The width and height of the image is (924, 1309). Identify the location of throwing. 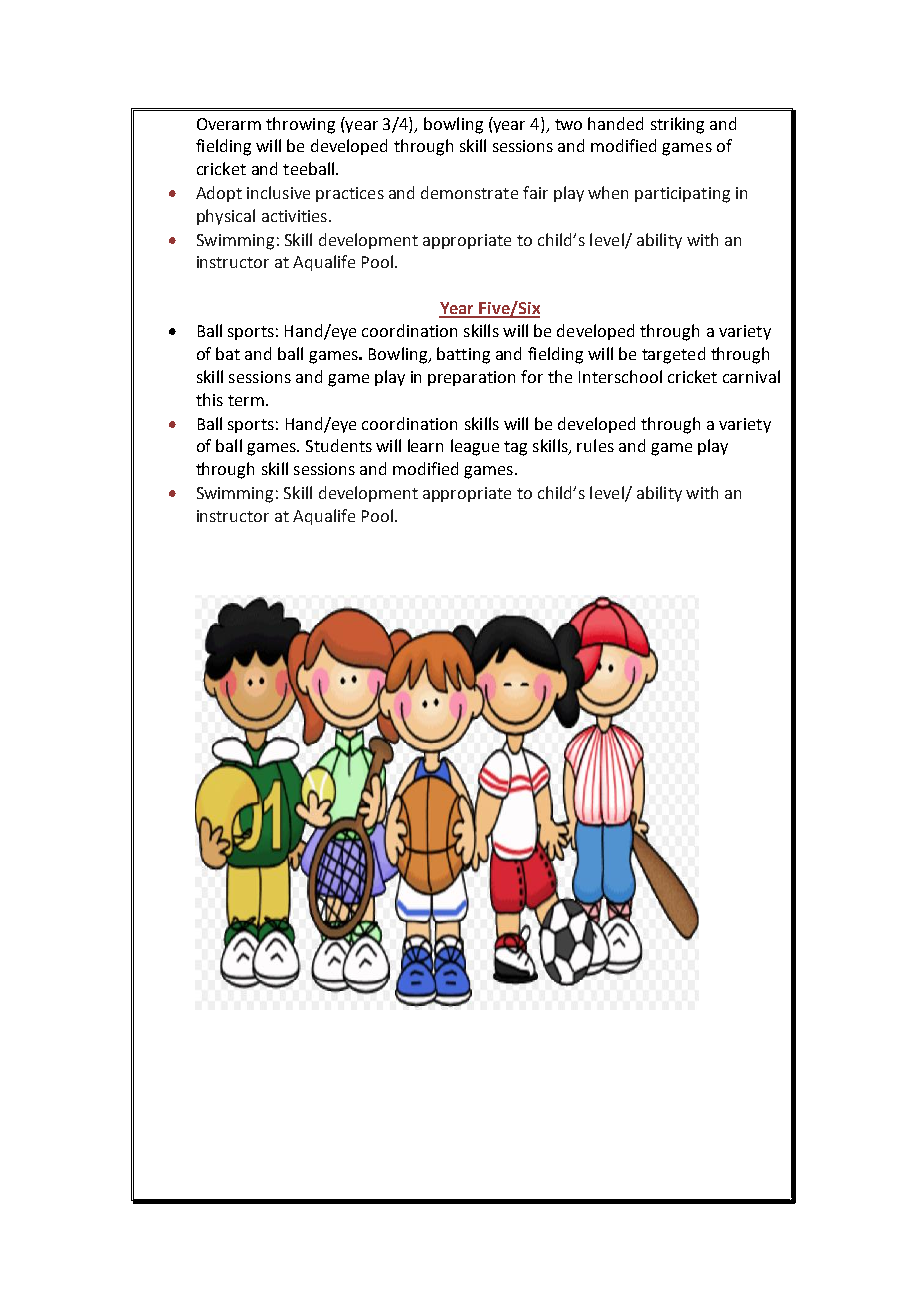
(300, 125).
